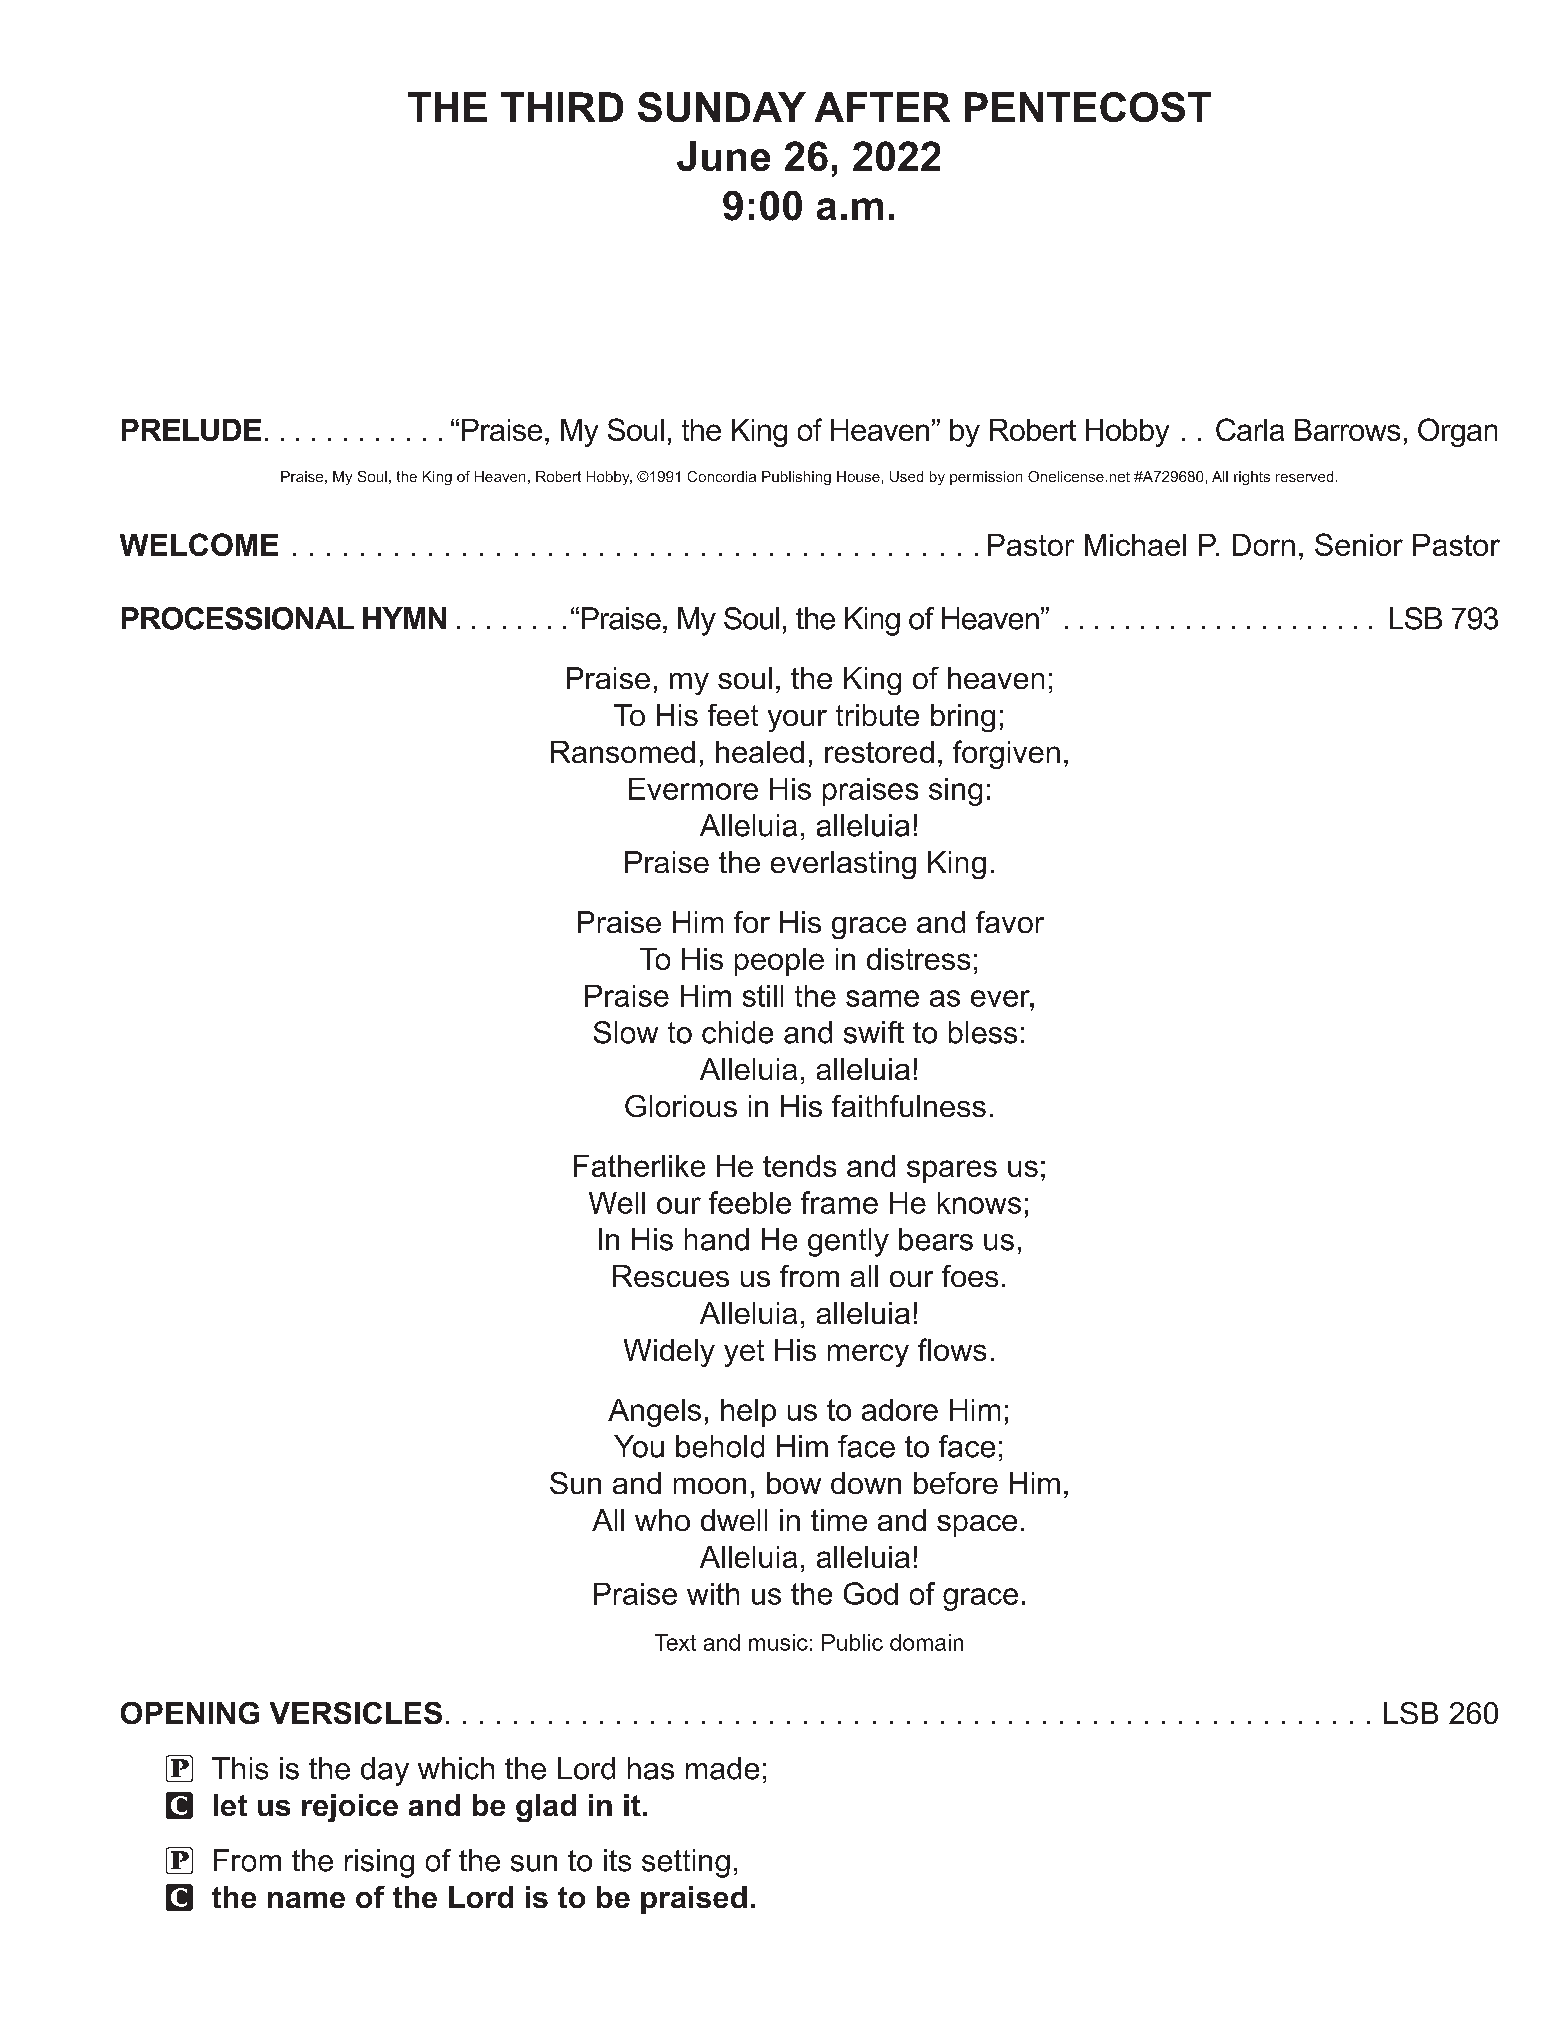 The image size is (1564, 2024). Describe the element at coordinates (882, 107) in the screenshot. I see `AFTER` at that location.
